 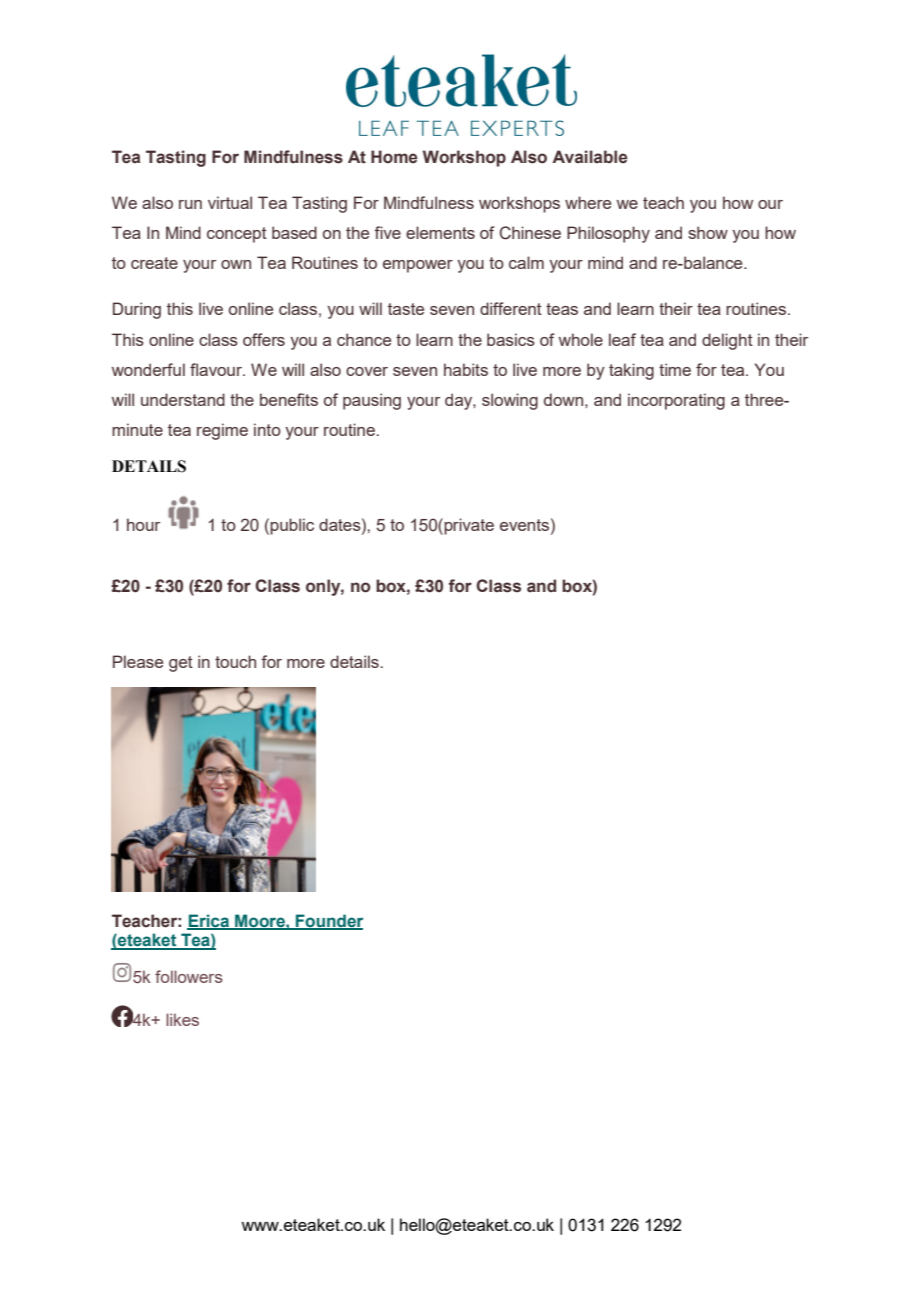 I want to click on followers, so click(x=189, y=976).
